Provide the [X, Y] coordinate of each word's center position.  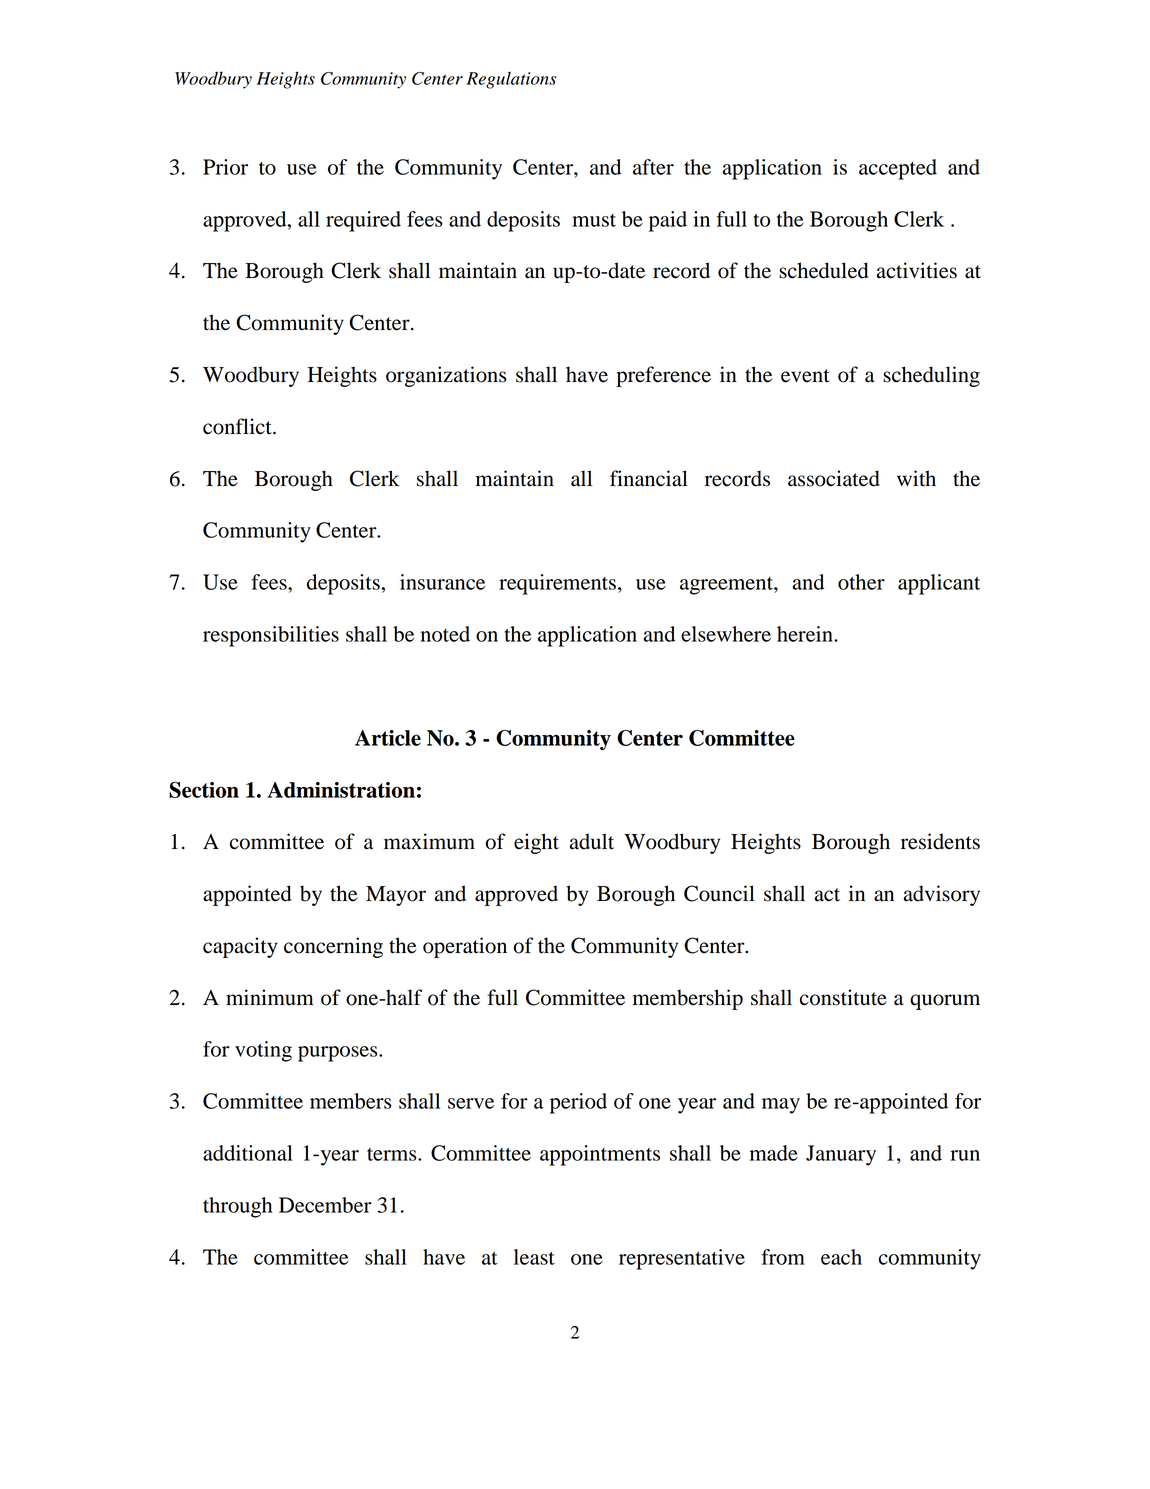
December [325, 1205]
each [841, 1257]
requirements [557, 584]
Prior [225, 167]
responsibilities [271, 636]
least [534, 1257]
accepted [898, 169]
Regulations [511, 80]
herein [806, 634]
